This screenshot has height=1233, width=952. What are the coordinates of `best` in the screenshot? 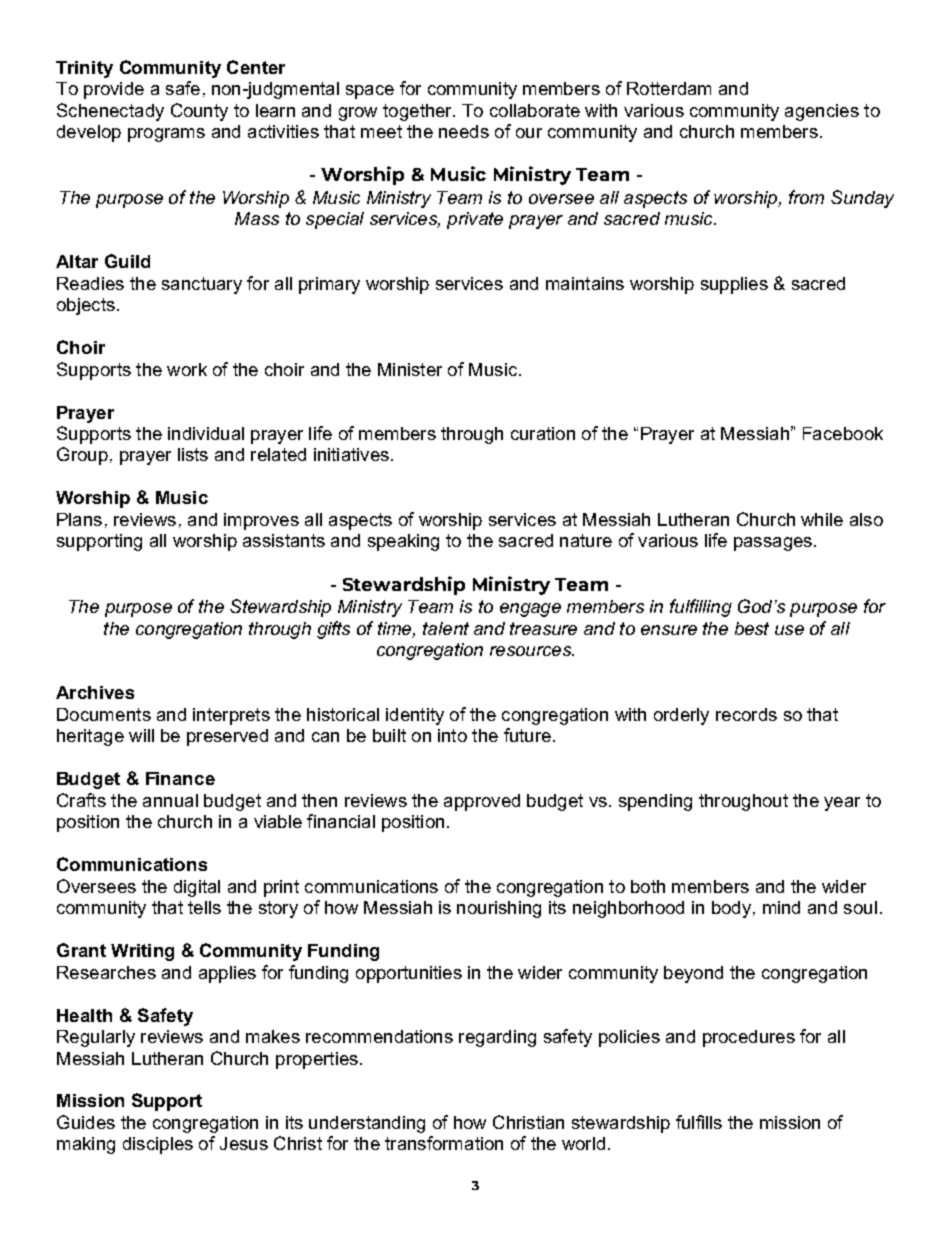 It's located at (752, 628).
